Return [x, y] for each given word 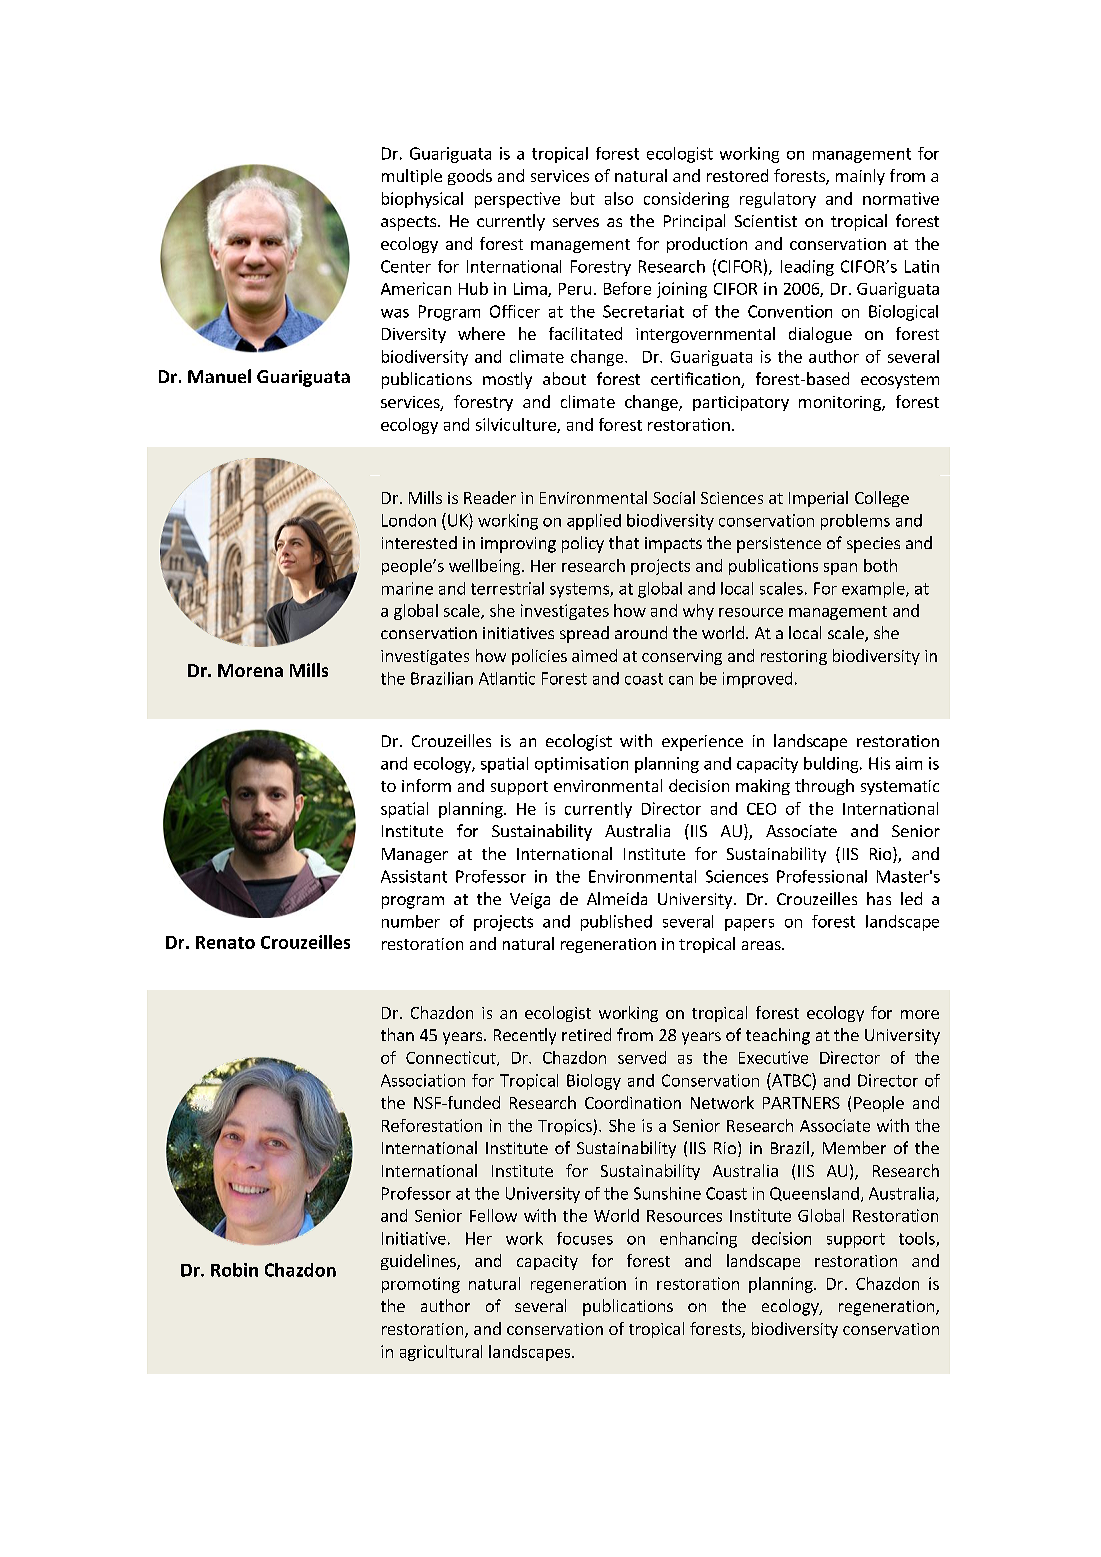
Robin [234, 1270]
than [397, 1034]
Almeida [617, 898]
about [564, 378]
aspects [408, 223]
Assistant [414, 876]
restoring [794, 657]
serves [576, 222]
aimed [594, 655]
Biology [594, 1082]
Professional [822, 876]
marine [407, 588]
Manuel [219, 376]
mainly [860, 177]
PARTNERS [801, 1103]
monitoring [841, 403]
